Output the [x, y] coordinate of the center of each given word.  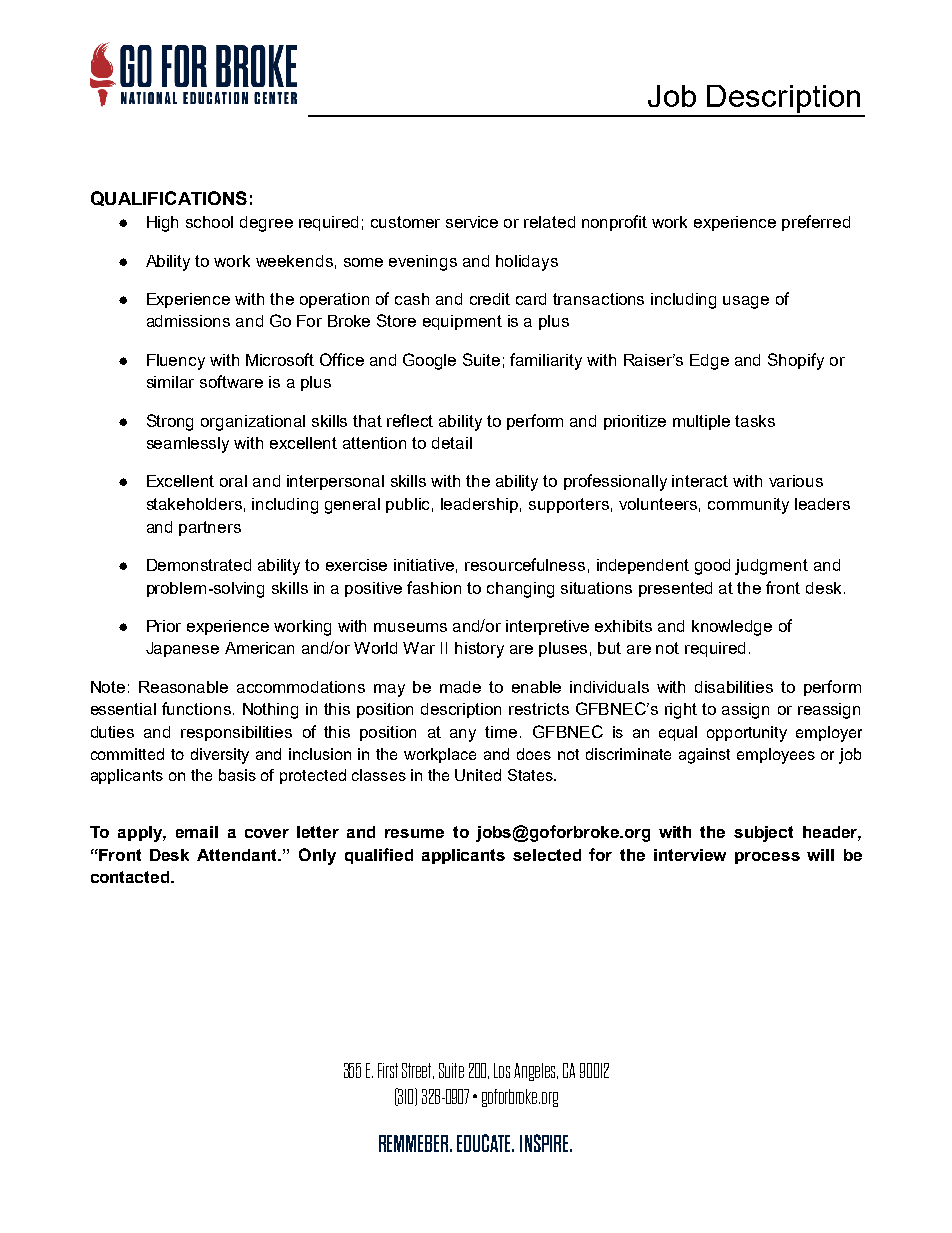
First [388, 1070]
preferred [816, 223]
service [472, 222]
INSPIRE [545, 1143]
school [209, 222]
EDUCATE [485, 1143]
